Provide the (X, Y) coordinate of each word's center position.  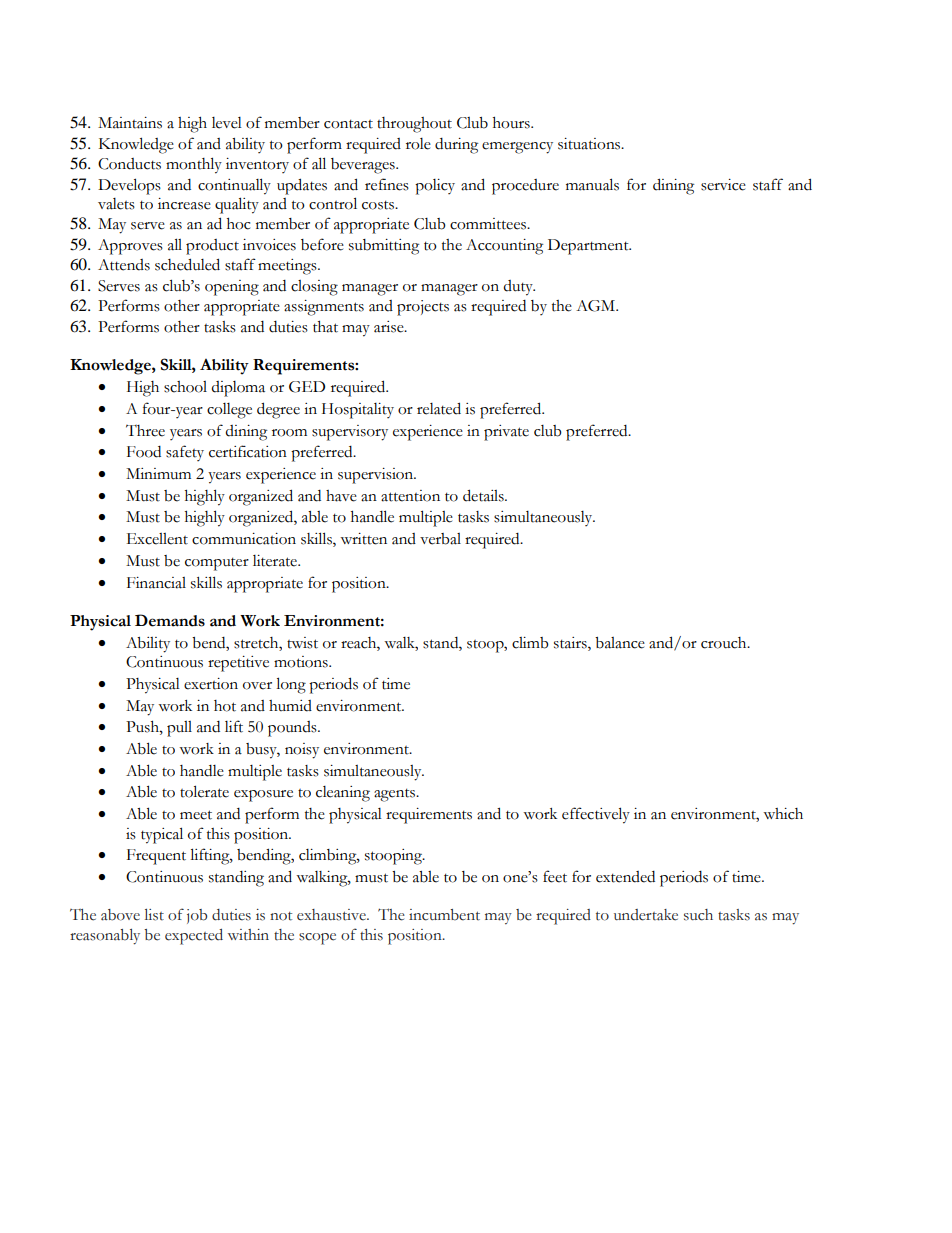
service (723, 185)
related (439, 408)
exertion (211, 684)
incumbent (444, 915)
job (197, 916)
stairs (571, 644)
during (456, 146)
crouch (725, 643)
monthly (194, 165)
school (185, 387)
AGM (597, 306)
